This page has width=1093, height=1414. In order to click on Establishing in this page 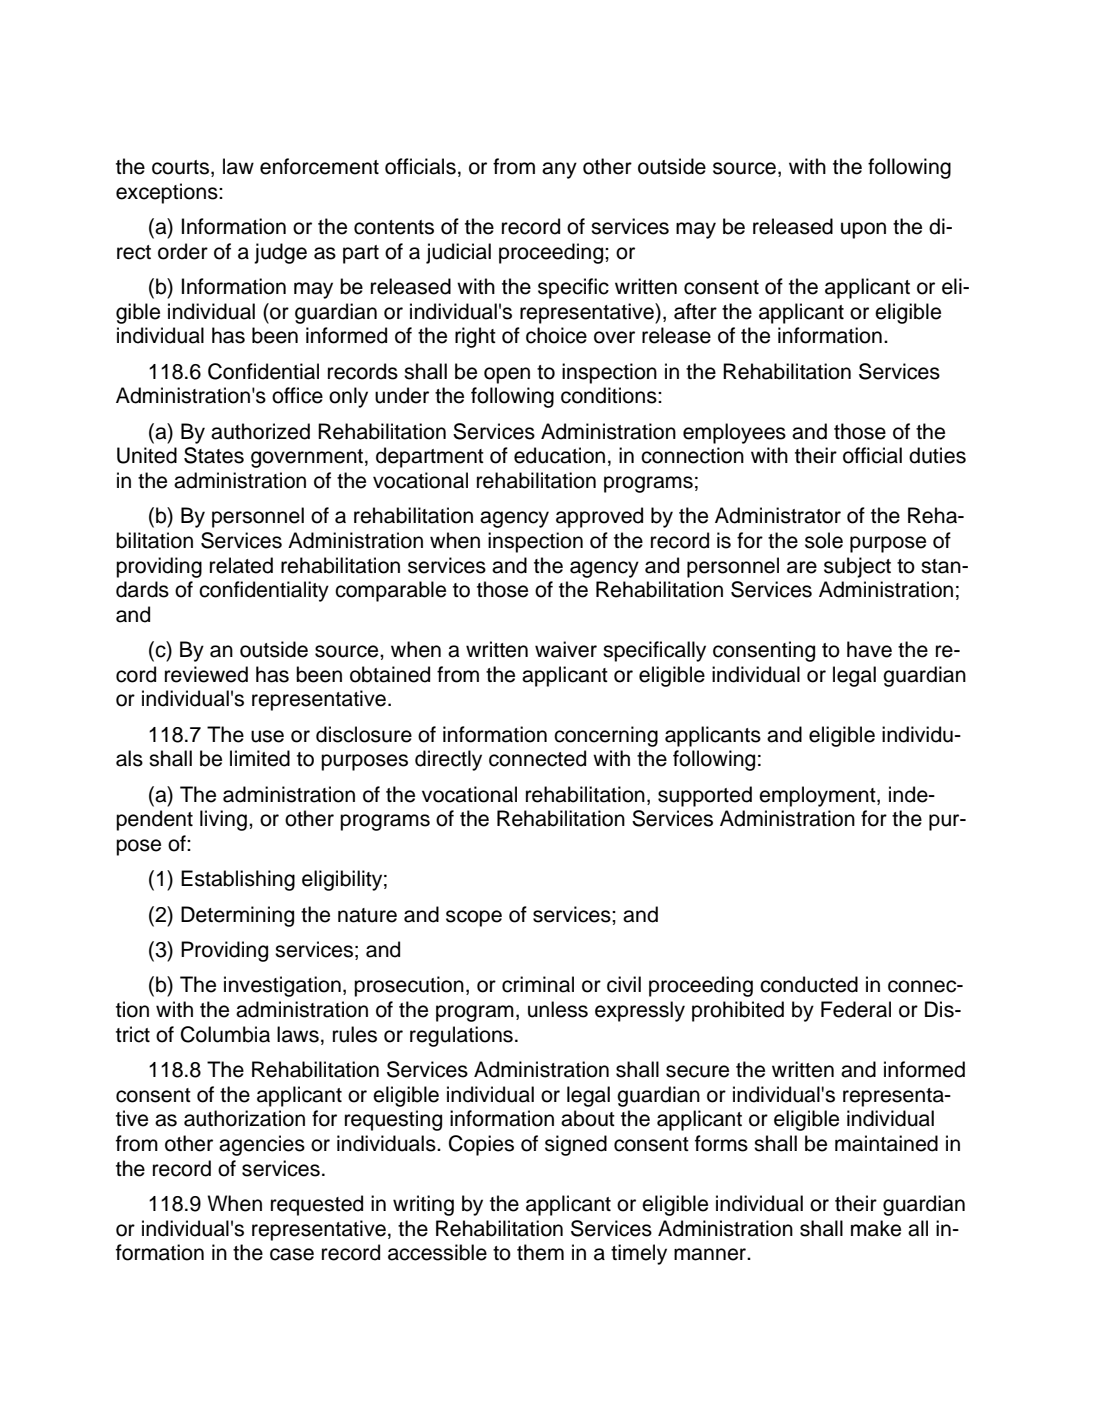, I will do `click(238, 880)`.
